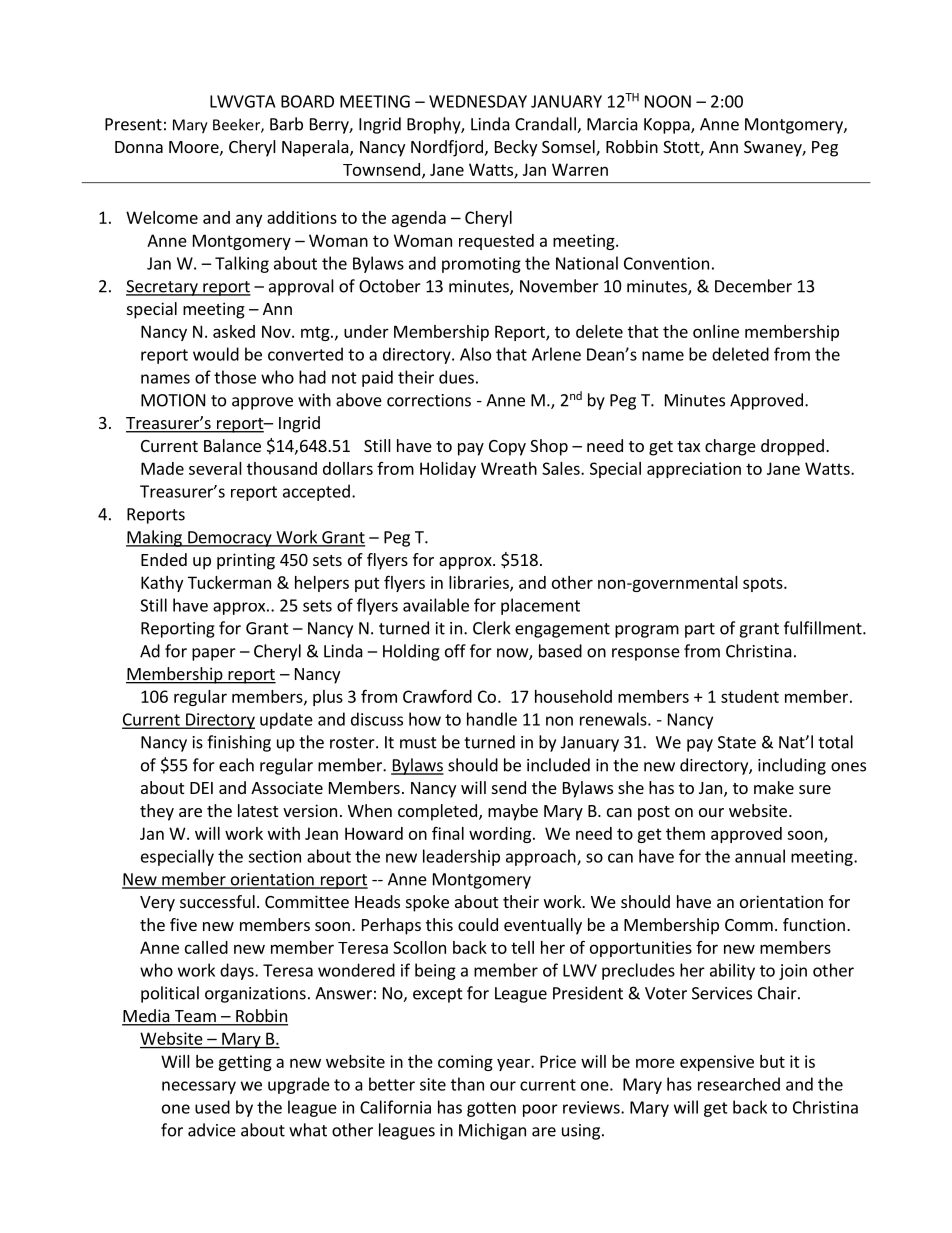 The image size is (952, 1233). What do you see at coordinates (668, 101) in the screenshot?
I see `NOON` at bounding box center [668, 101].
